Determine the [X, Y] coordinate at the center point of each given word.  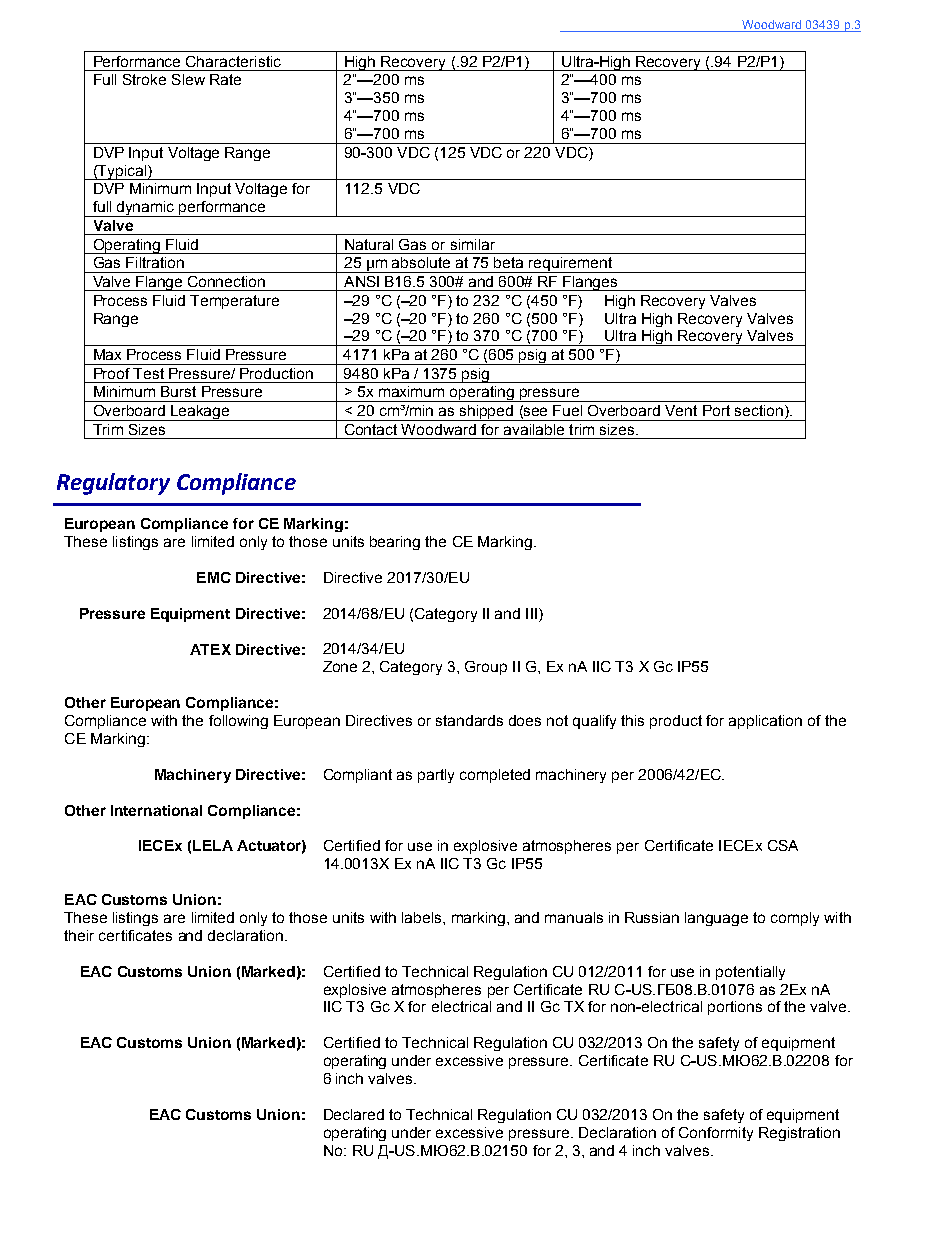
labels [423, 917]
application [765, 722]
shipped [487, 413]
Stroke [144, 79]
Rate [225, 79]
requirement [571, 265]
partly [436, 776]
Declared [354, 1114]
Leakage [200, 413]
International [156, 810]
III [531, 613]
